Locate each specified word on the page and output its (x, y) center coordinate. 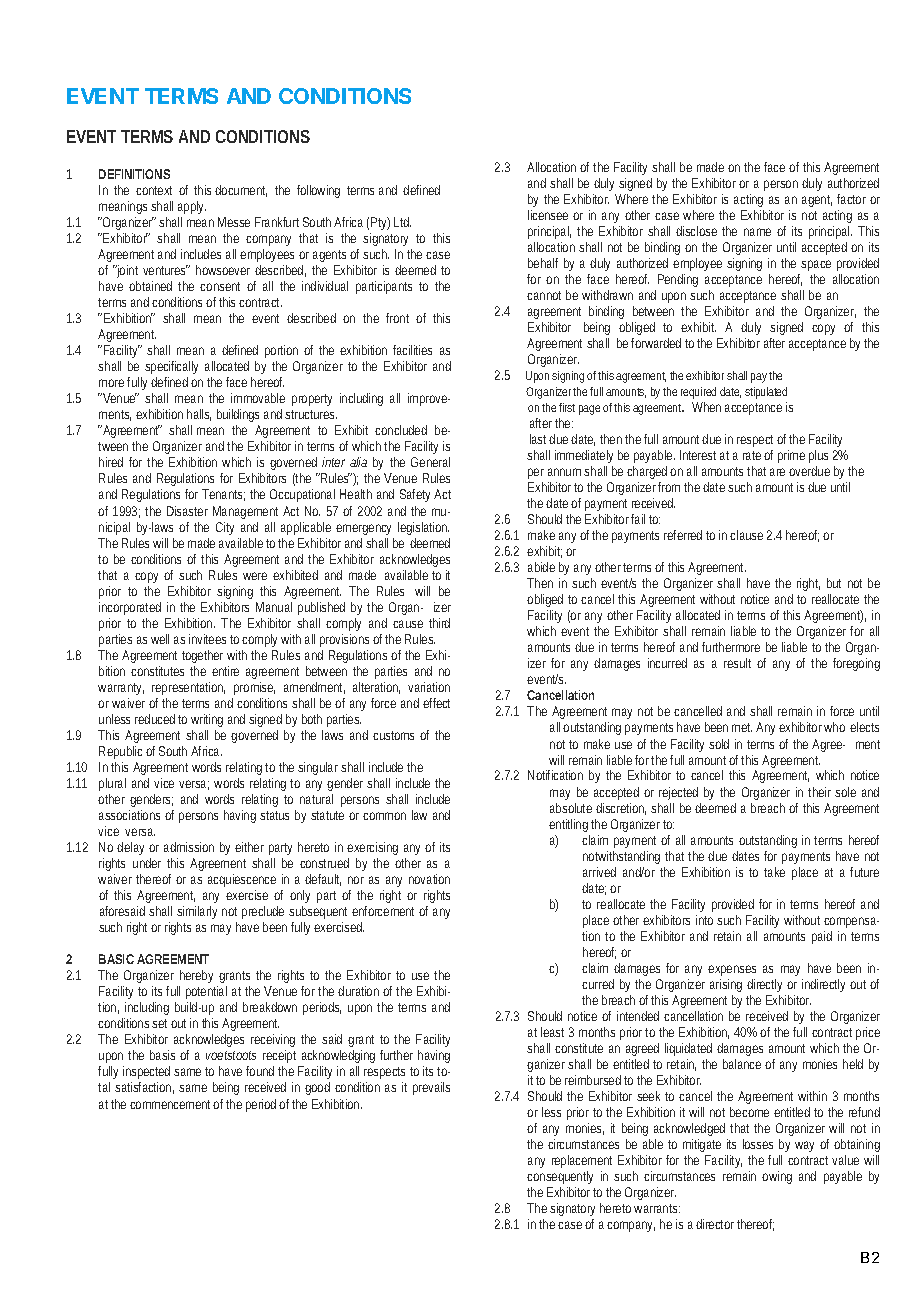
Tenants (223, 495)
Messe (234, 222)
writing (207, 720)
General (430, 462)
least (552, 1032)
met (742, 727)
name (757, 232)
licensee (548, 215)
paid (822, 937)
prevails (431, 1088)
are (777, 472)
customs (393, 735)
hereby (198, 978)
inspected (146, 1074)
